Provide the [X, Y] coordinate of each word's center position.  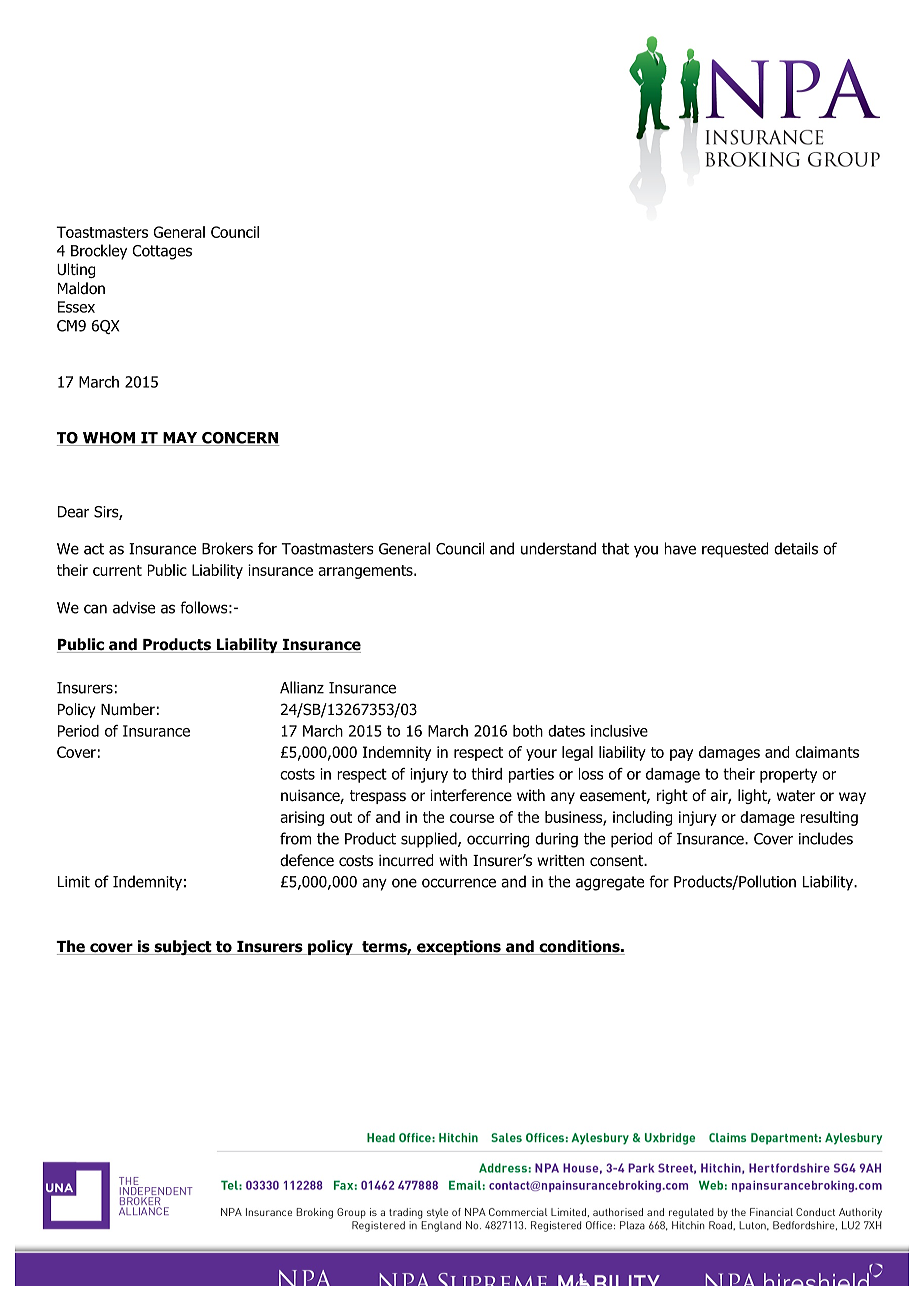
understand [558, 548]
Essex [76, 307]
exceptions [459, 947]
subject [183, 947]
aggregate [610, 883]
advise [134, 607]
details [796, 548]
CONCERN [239, 439]
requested [735, 550]
